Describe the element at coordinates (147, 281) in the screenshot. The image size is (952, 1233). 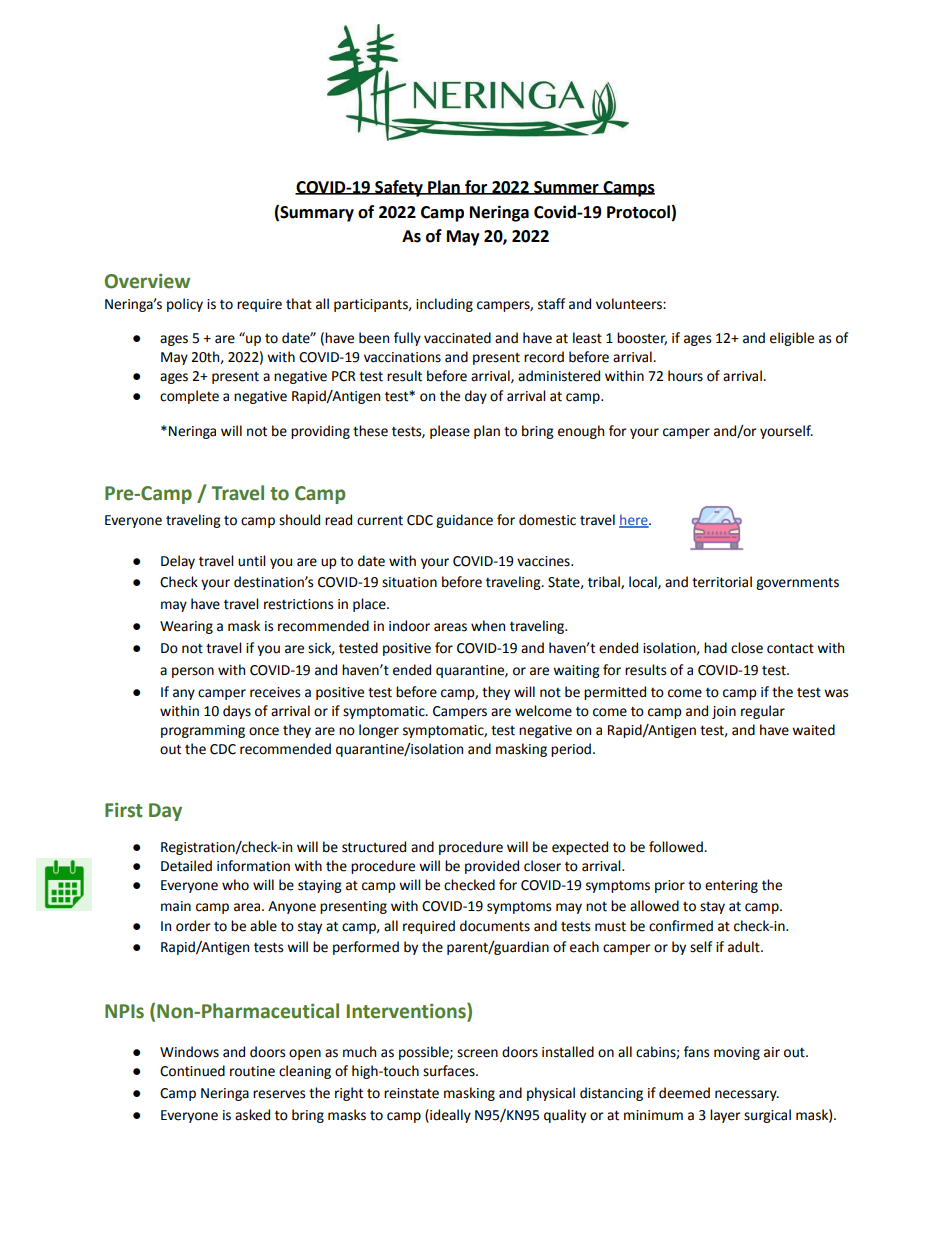
I see `Overview` at that location.
